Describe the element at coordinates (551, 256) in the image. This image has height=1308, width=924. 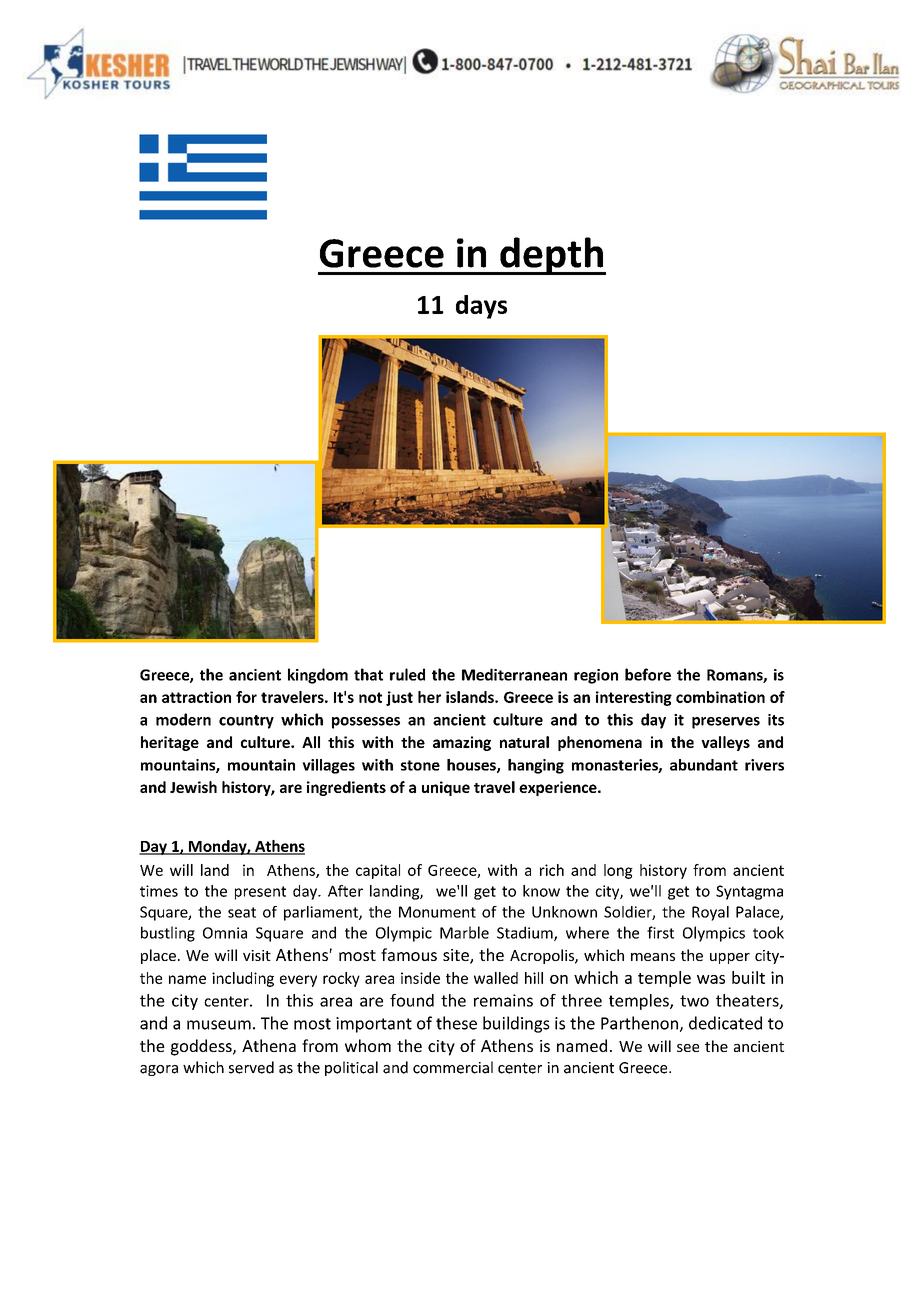
I see `depth` at that location.
